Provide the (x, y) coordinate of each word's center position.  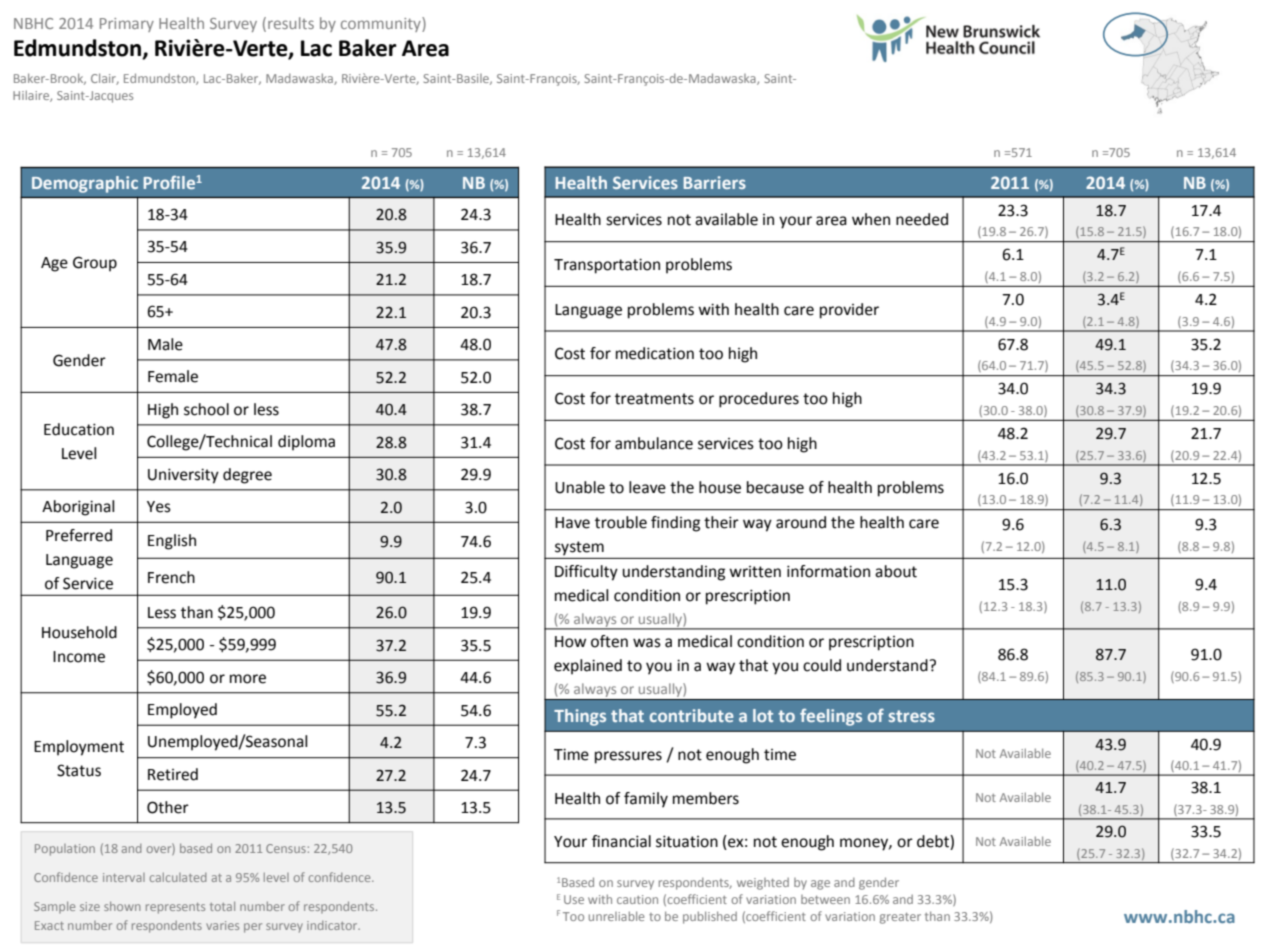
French (171, 577)
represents (175, 908)
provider (849, 311)
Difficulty (586, 573)
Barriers (715, 182)
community (382, 24)
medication (655, 353)
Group (95, 264)
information (828, 571)
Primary (127, 25)
